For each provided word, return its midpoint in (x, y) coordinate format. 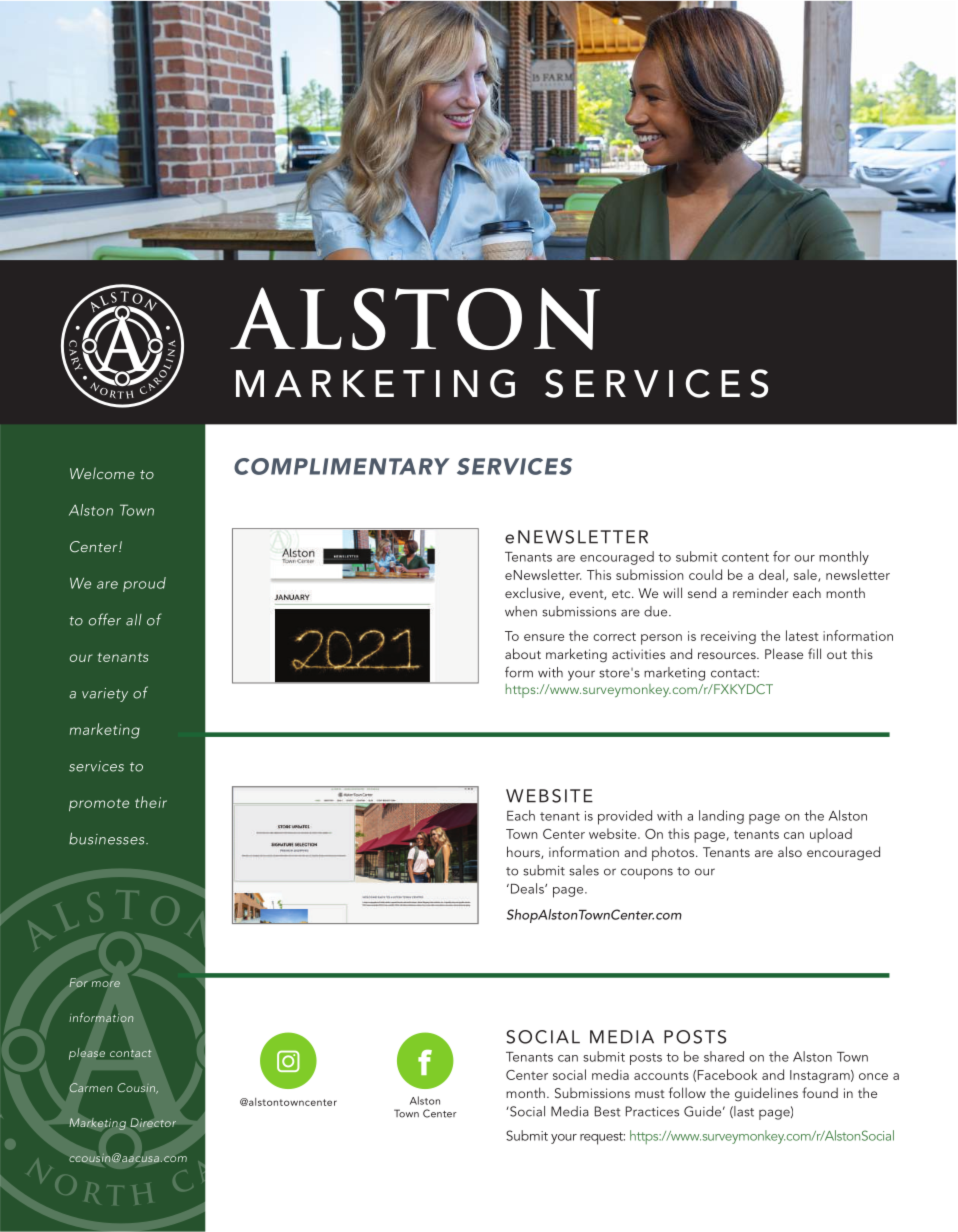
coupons (647, 873)
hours (524, 852)
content (745, 557)
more (106, 984)
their (151, 802)
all (134, 620)
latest (802, 635)
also (790, 851)
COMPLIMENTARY (342, 466)
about (523, 653)
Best (607, 1111)
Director (153, 1123)
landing (721, 817)
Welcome (102, 473)
